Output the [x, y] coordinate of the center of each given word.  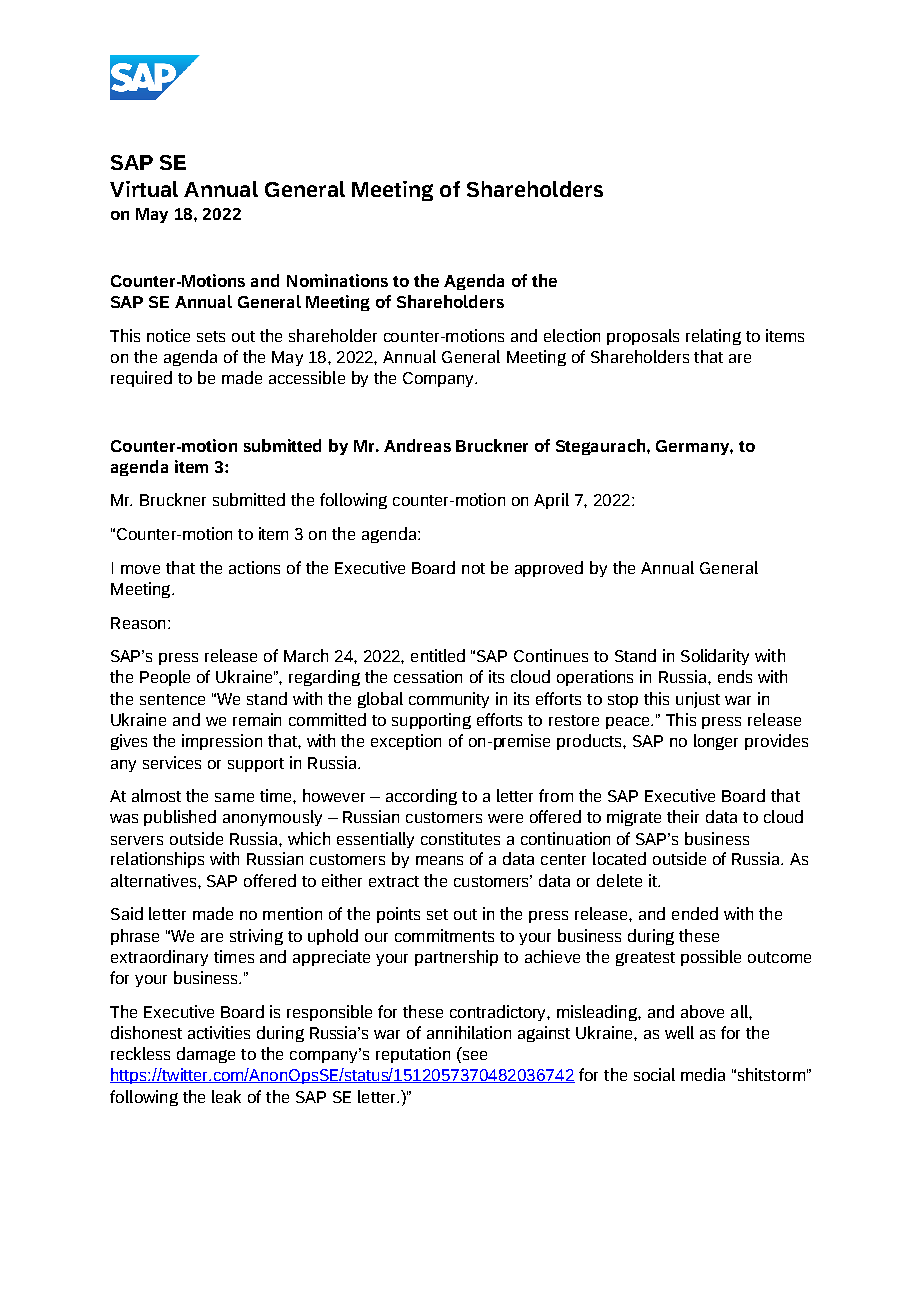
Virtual [144, 189]
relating [713, 337]
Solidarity [715, 657]
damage [206, 1055]
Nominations [337, 280]
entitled [438, 655]
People [165, 678]
